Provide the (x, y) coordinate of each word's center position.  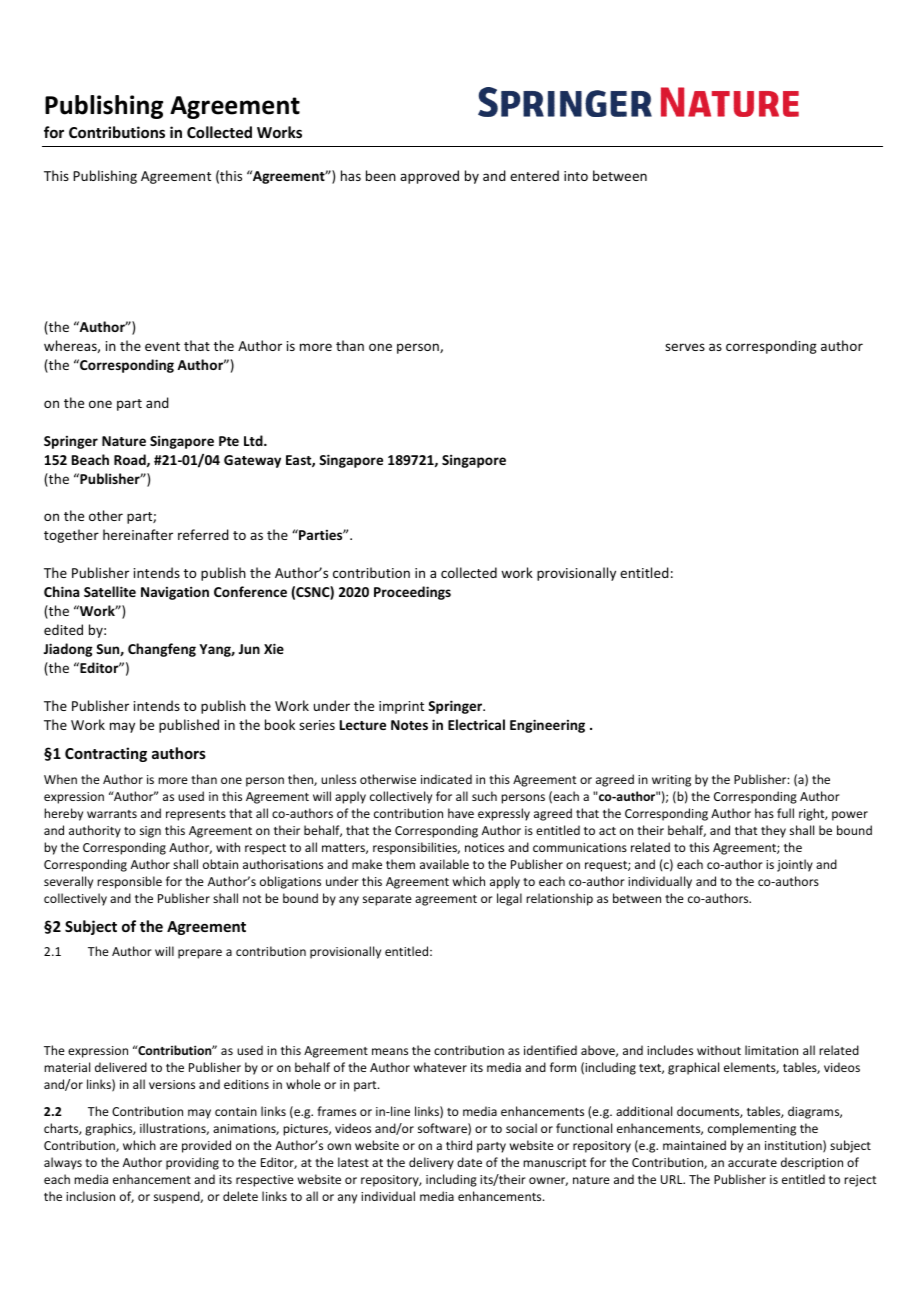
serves (685, 347)
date (469, 1162)
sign (150, 832)
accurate (752, 1163)
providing (192, 1163)
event (162, 346)
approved (429, 177)
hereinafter (138, 534)
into (576, 176)
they (773, 831)
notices (484, 847)
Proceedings (412, 593)
